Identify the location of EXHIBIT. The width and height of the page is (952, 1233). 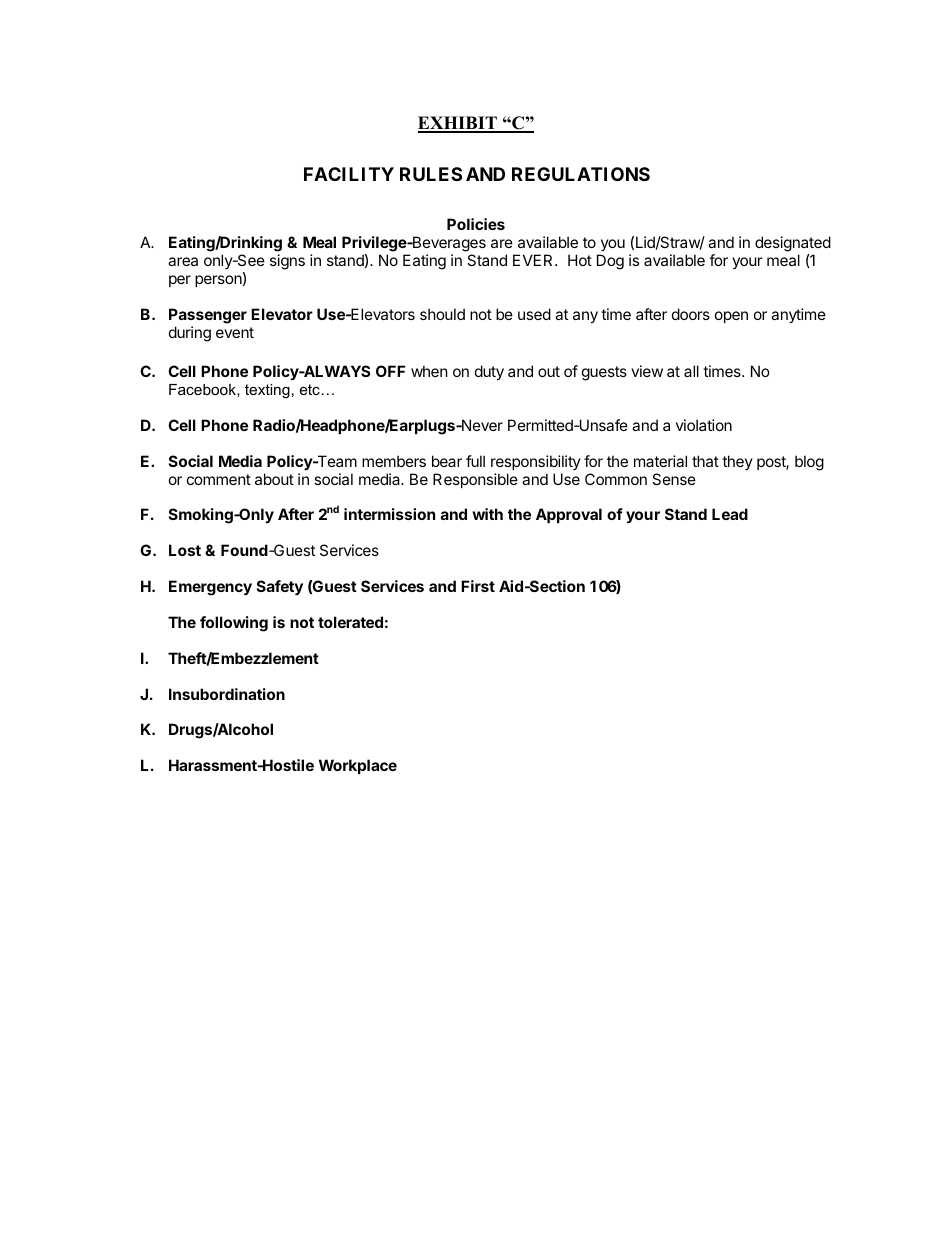
(458, 124).
